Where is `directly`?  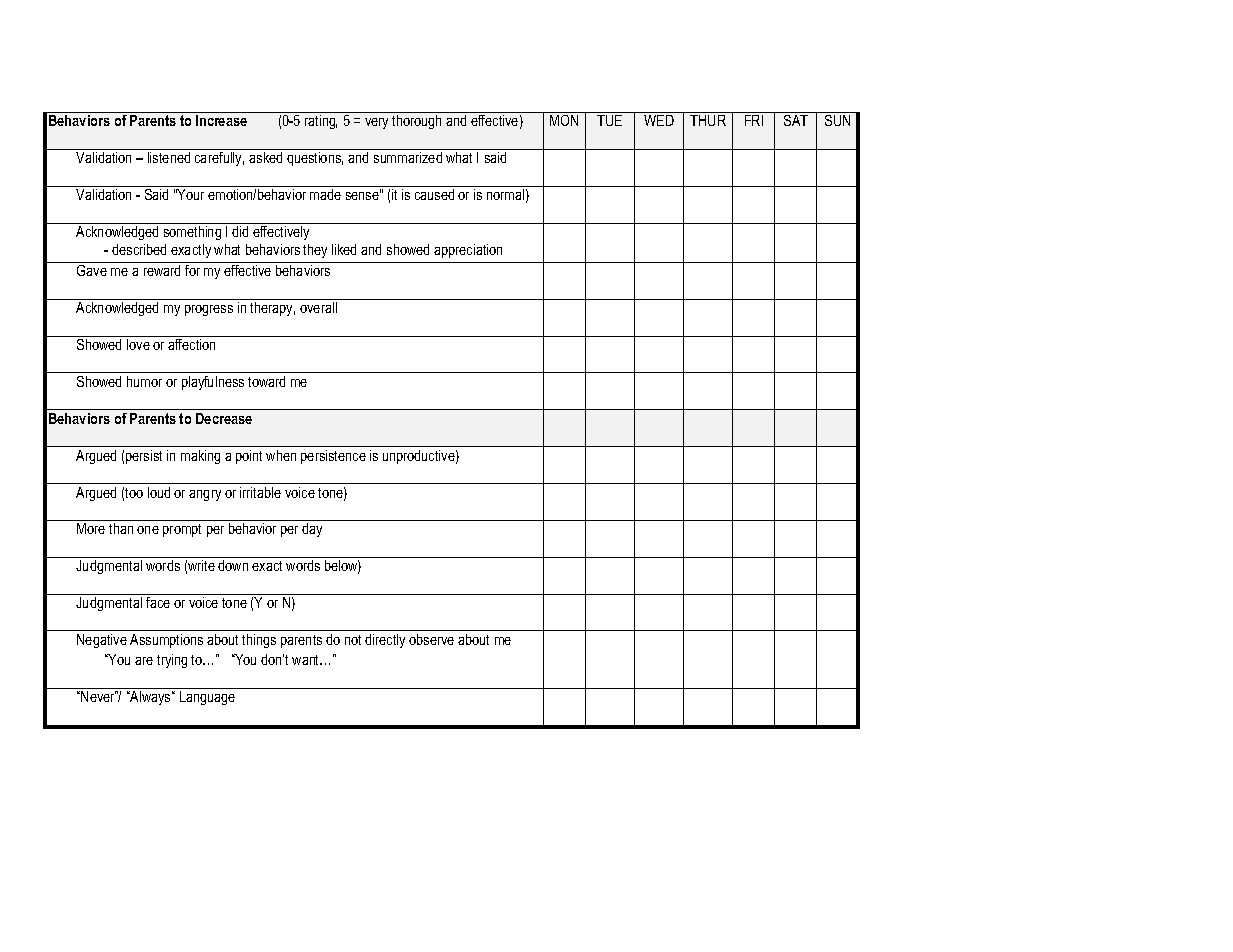 directly is located at coordinates (385, 641).
